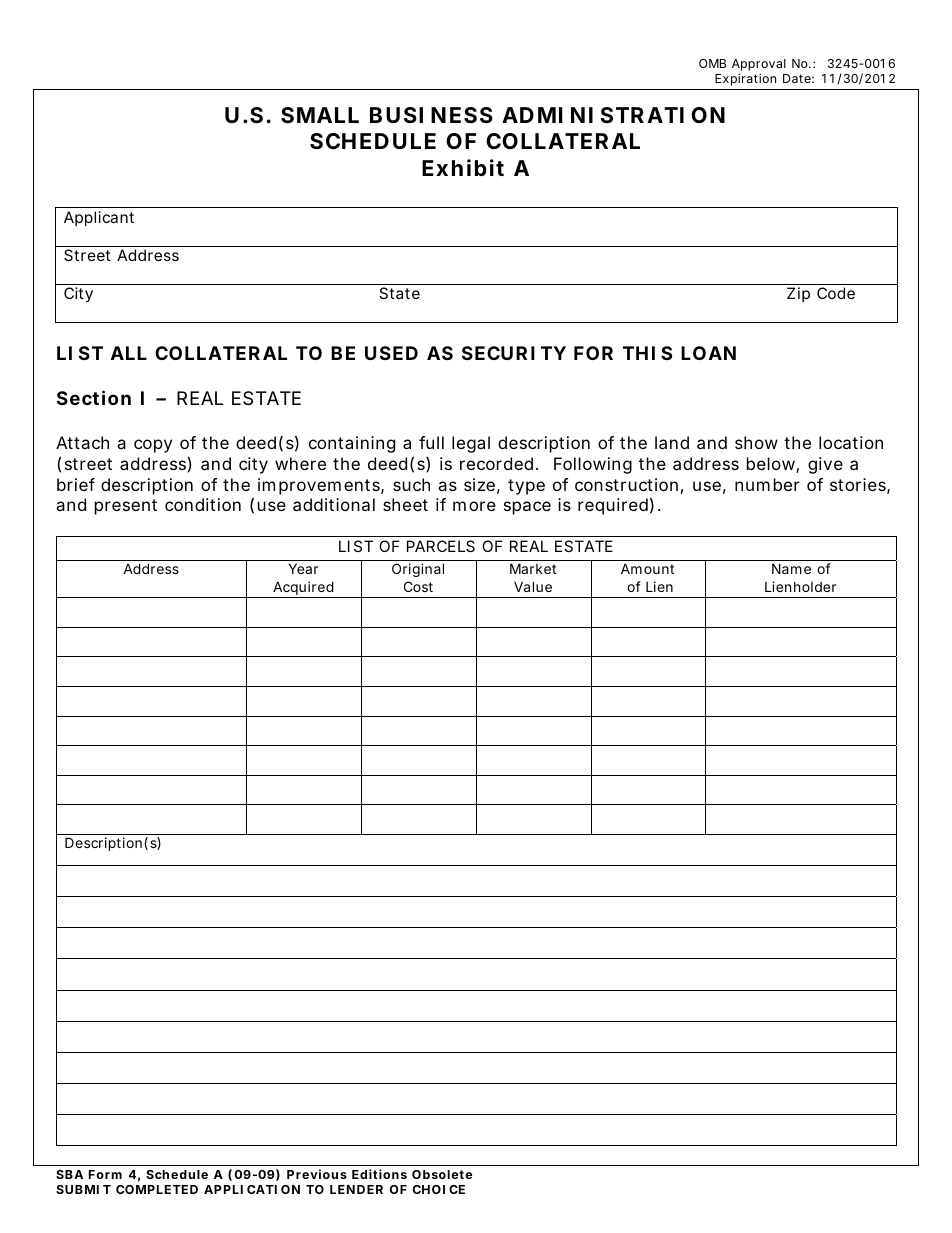  I want to click on Date, so click(798, 78).
